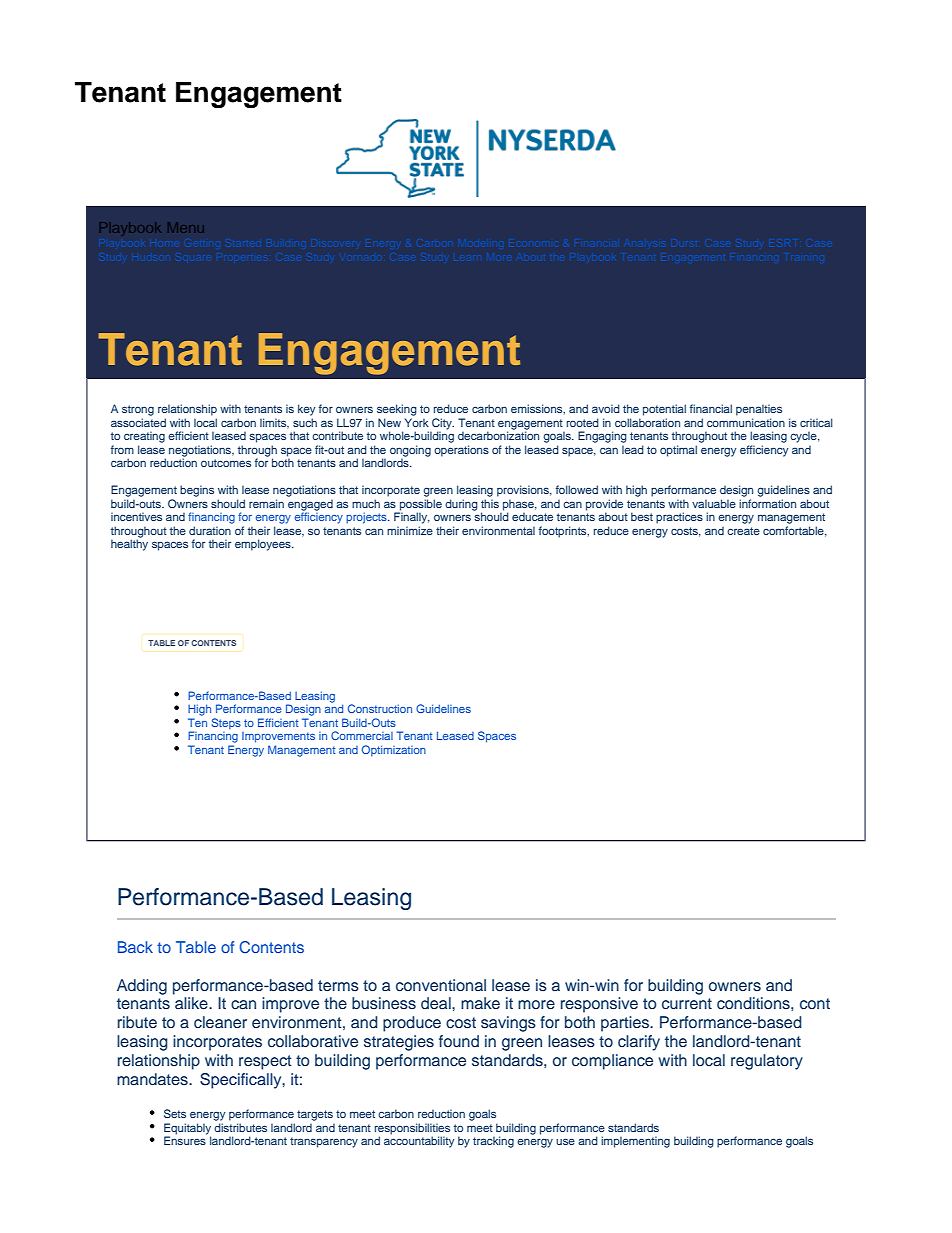 This screenshot has height=1233, width=952. I want to click on current, so click(687, 1004).
